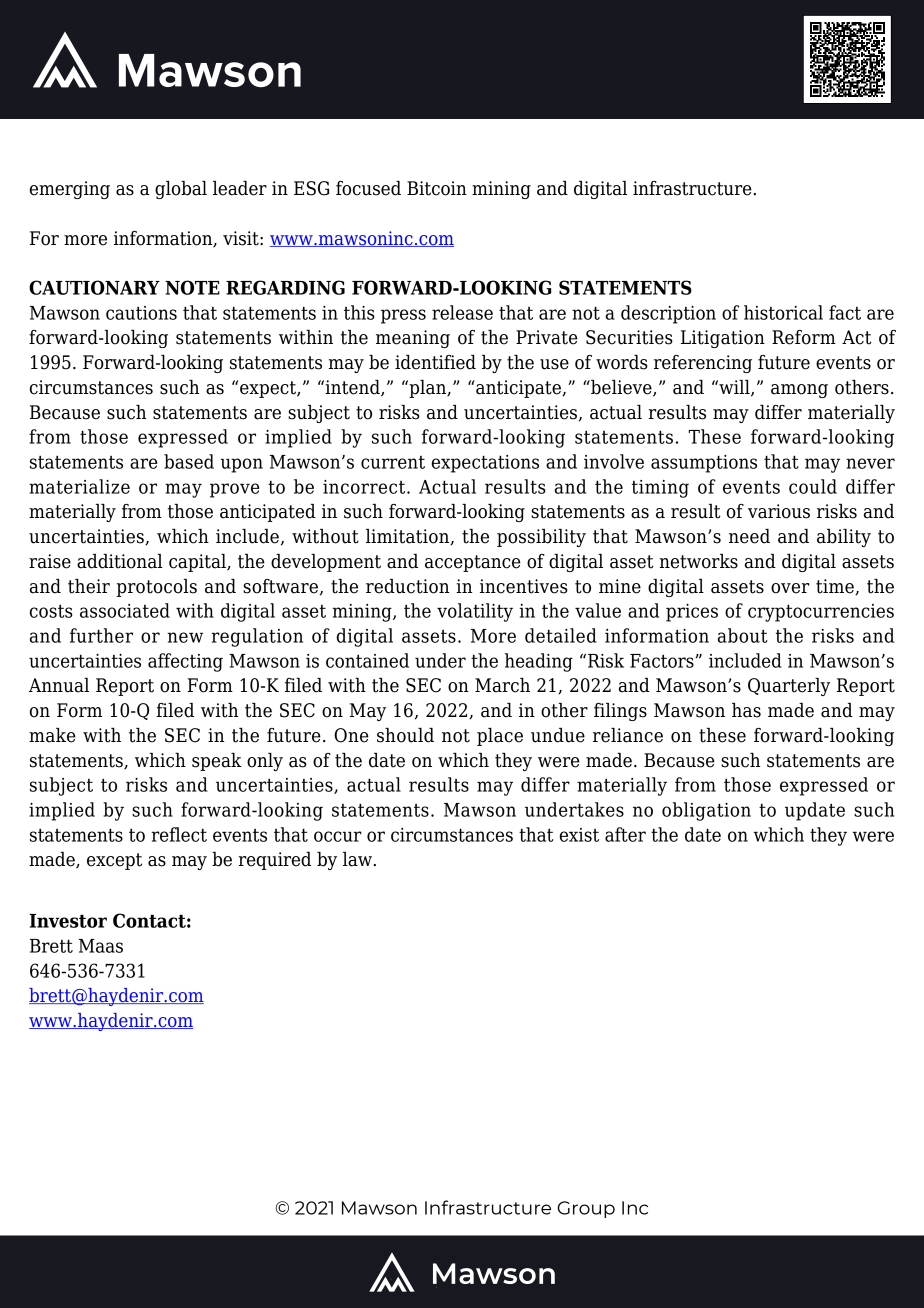 Image resolution: width=924 pixels, height=1308 pixels. What do you see at coordinates (437, 188) in the screenshot?
I see `Bitcoin` at bounding box center [437, 188].
